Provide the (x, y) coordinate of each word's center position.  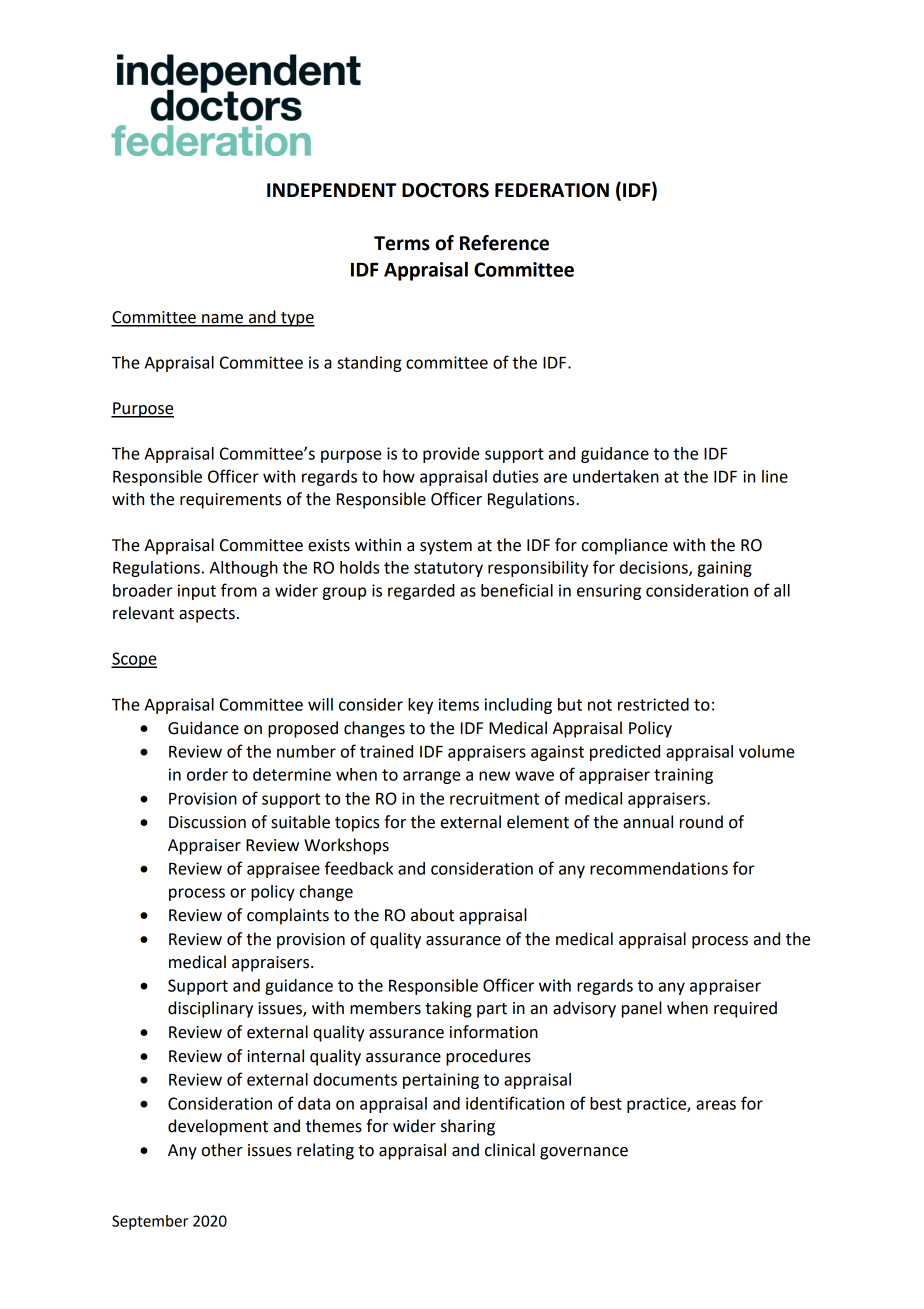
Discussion (207, 822)
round (701, 822)
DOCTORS (445, 190)
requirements (231, 501)
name (222, 320)
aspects (207, 615)
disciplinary (210, 1009)
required (745, 1009)
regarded (421, 592)
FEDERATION (552, 190)
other (222, 1150)
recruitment (494, 798)
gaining (725, 569)
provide (451, 455)
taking (448, 1009)
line (775, 476)
